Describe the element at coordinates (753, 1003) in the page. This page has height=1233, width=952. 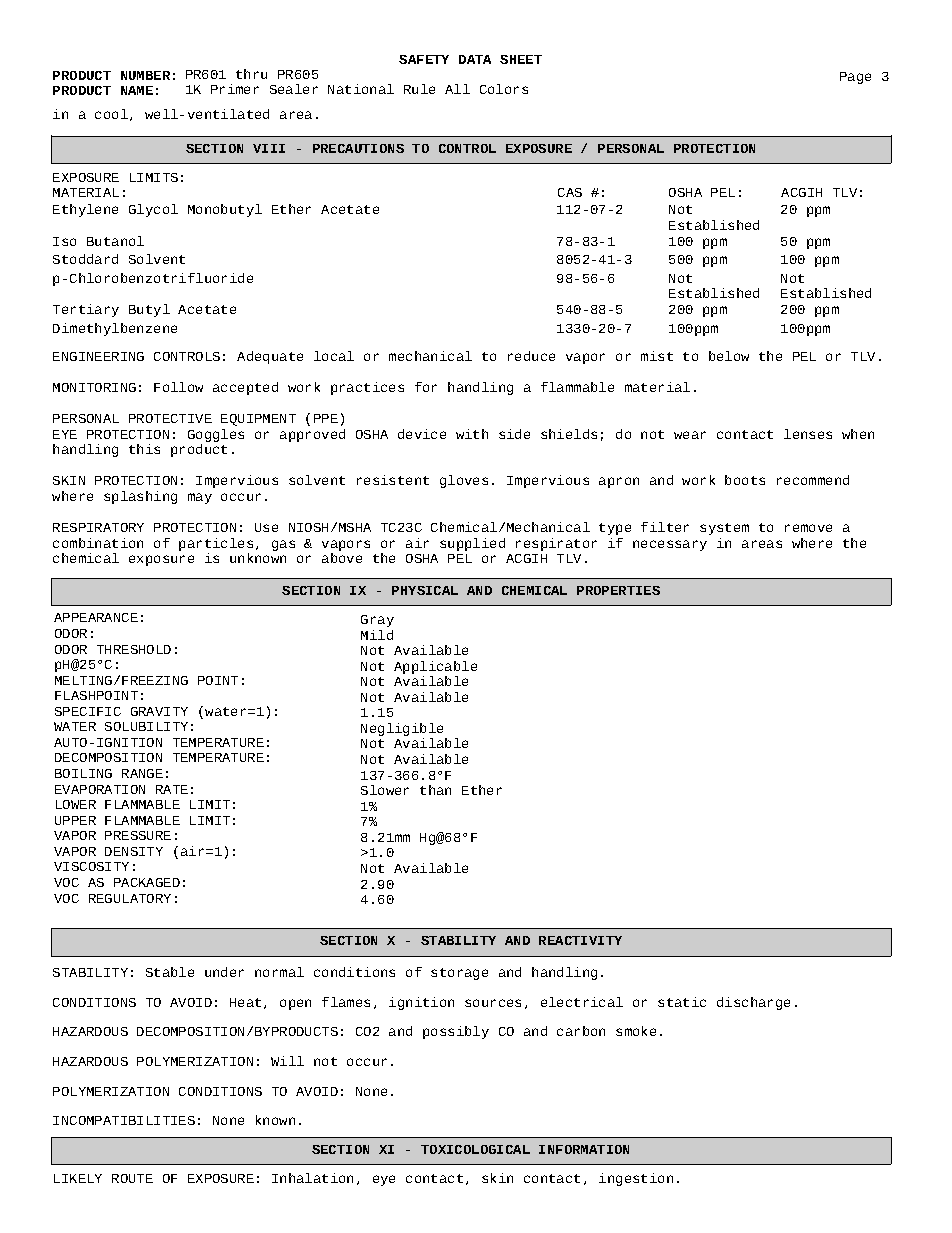
I see `discharge` at that location.
